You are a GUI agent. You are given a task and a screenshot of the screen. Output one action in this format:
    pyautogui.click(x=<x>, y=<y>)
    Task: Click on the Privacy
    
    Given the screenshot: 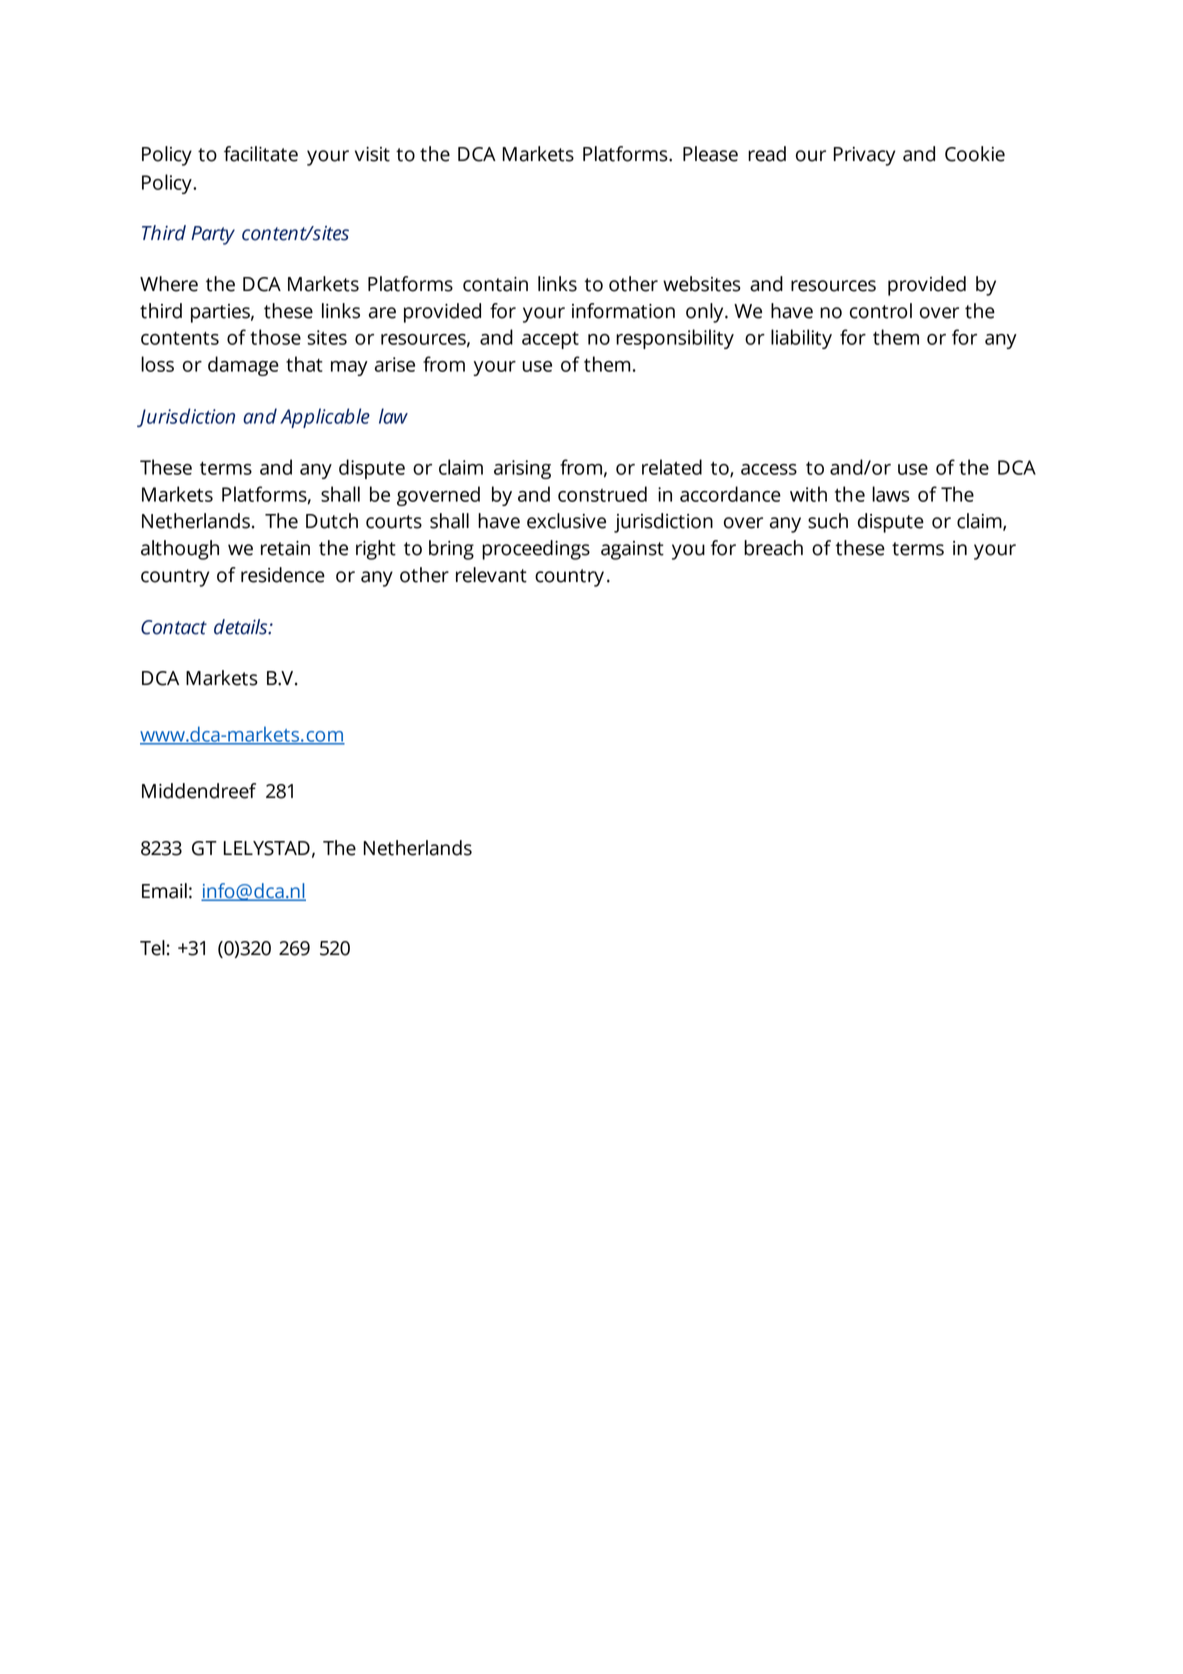 What is the action you would take?
    pyautogui.click(x=864, y=156)
